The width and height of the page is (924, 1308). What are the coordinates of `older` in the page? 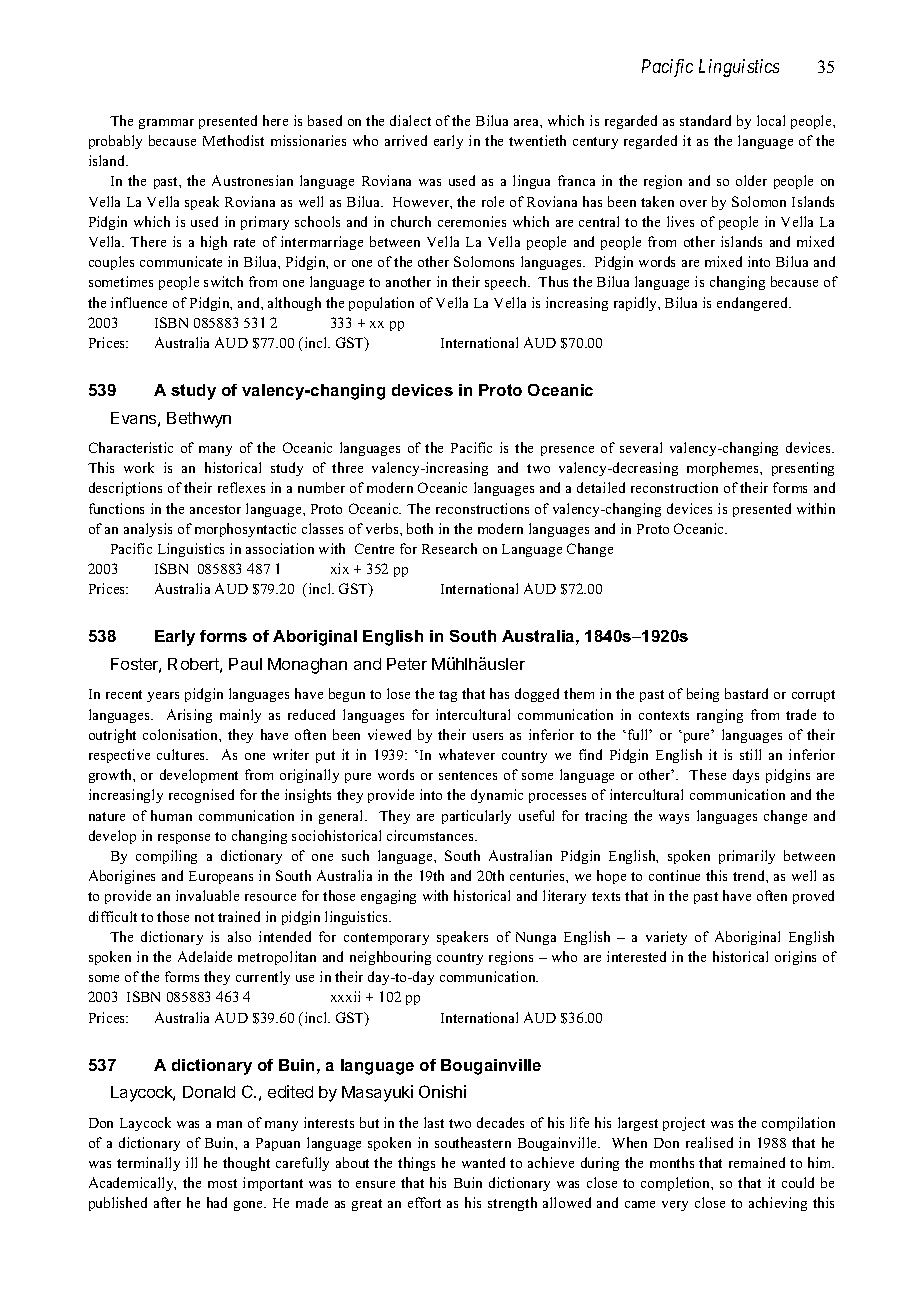 It's located at (751, 180).
